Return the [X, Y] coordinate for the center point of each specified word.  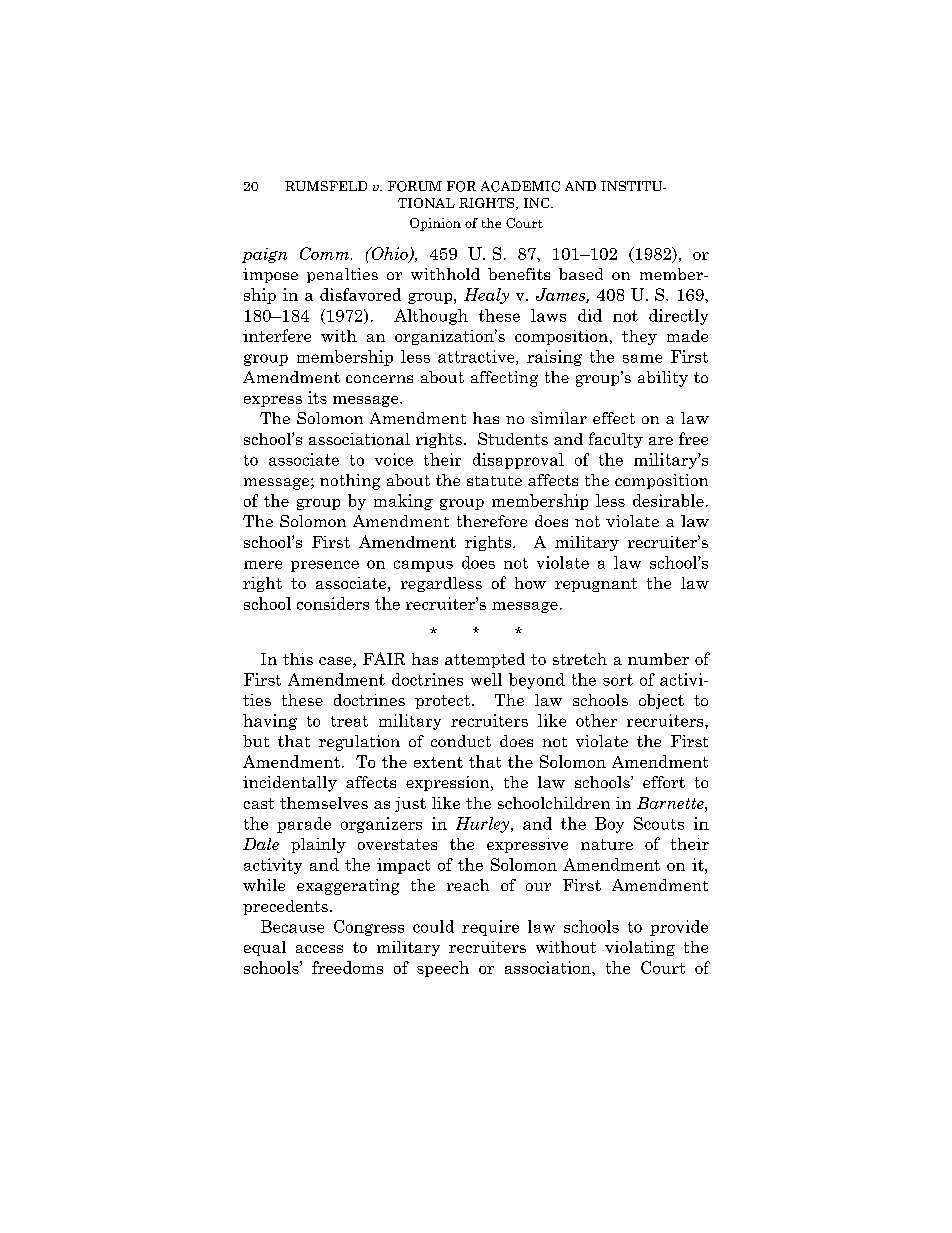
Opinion [435, 224]
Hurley [482, 825]
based [581, 274]
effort [664, 782]
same [642, 358]
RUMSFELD [326, 186]
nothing [350, 482]
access [319, 949]
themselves [324, 803]
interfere [277, 335]
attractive [477, 357]
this [298, 659]
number [658, 659]
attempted [485, 660]
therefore [492, 521]
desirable [668, 500]
